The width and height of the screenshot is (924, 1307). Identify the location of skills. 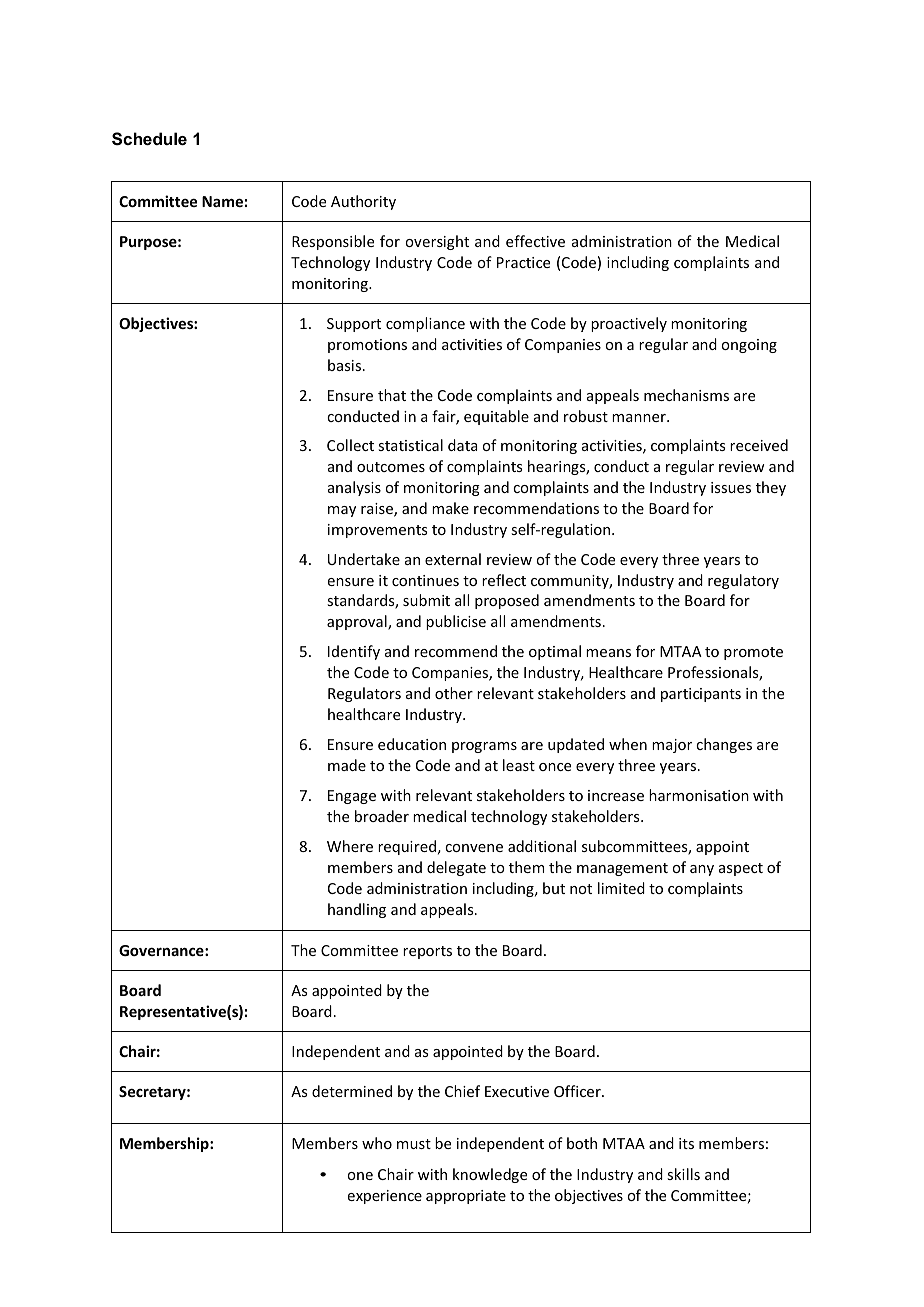
(683, 1174).
